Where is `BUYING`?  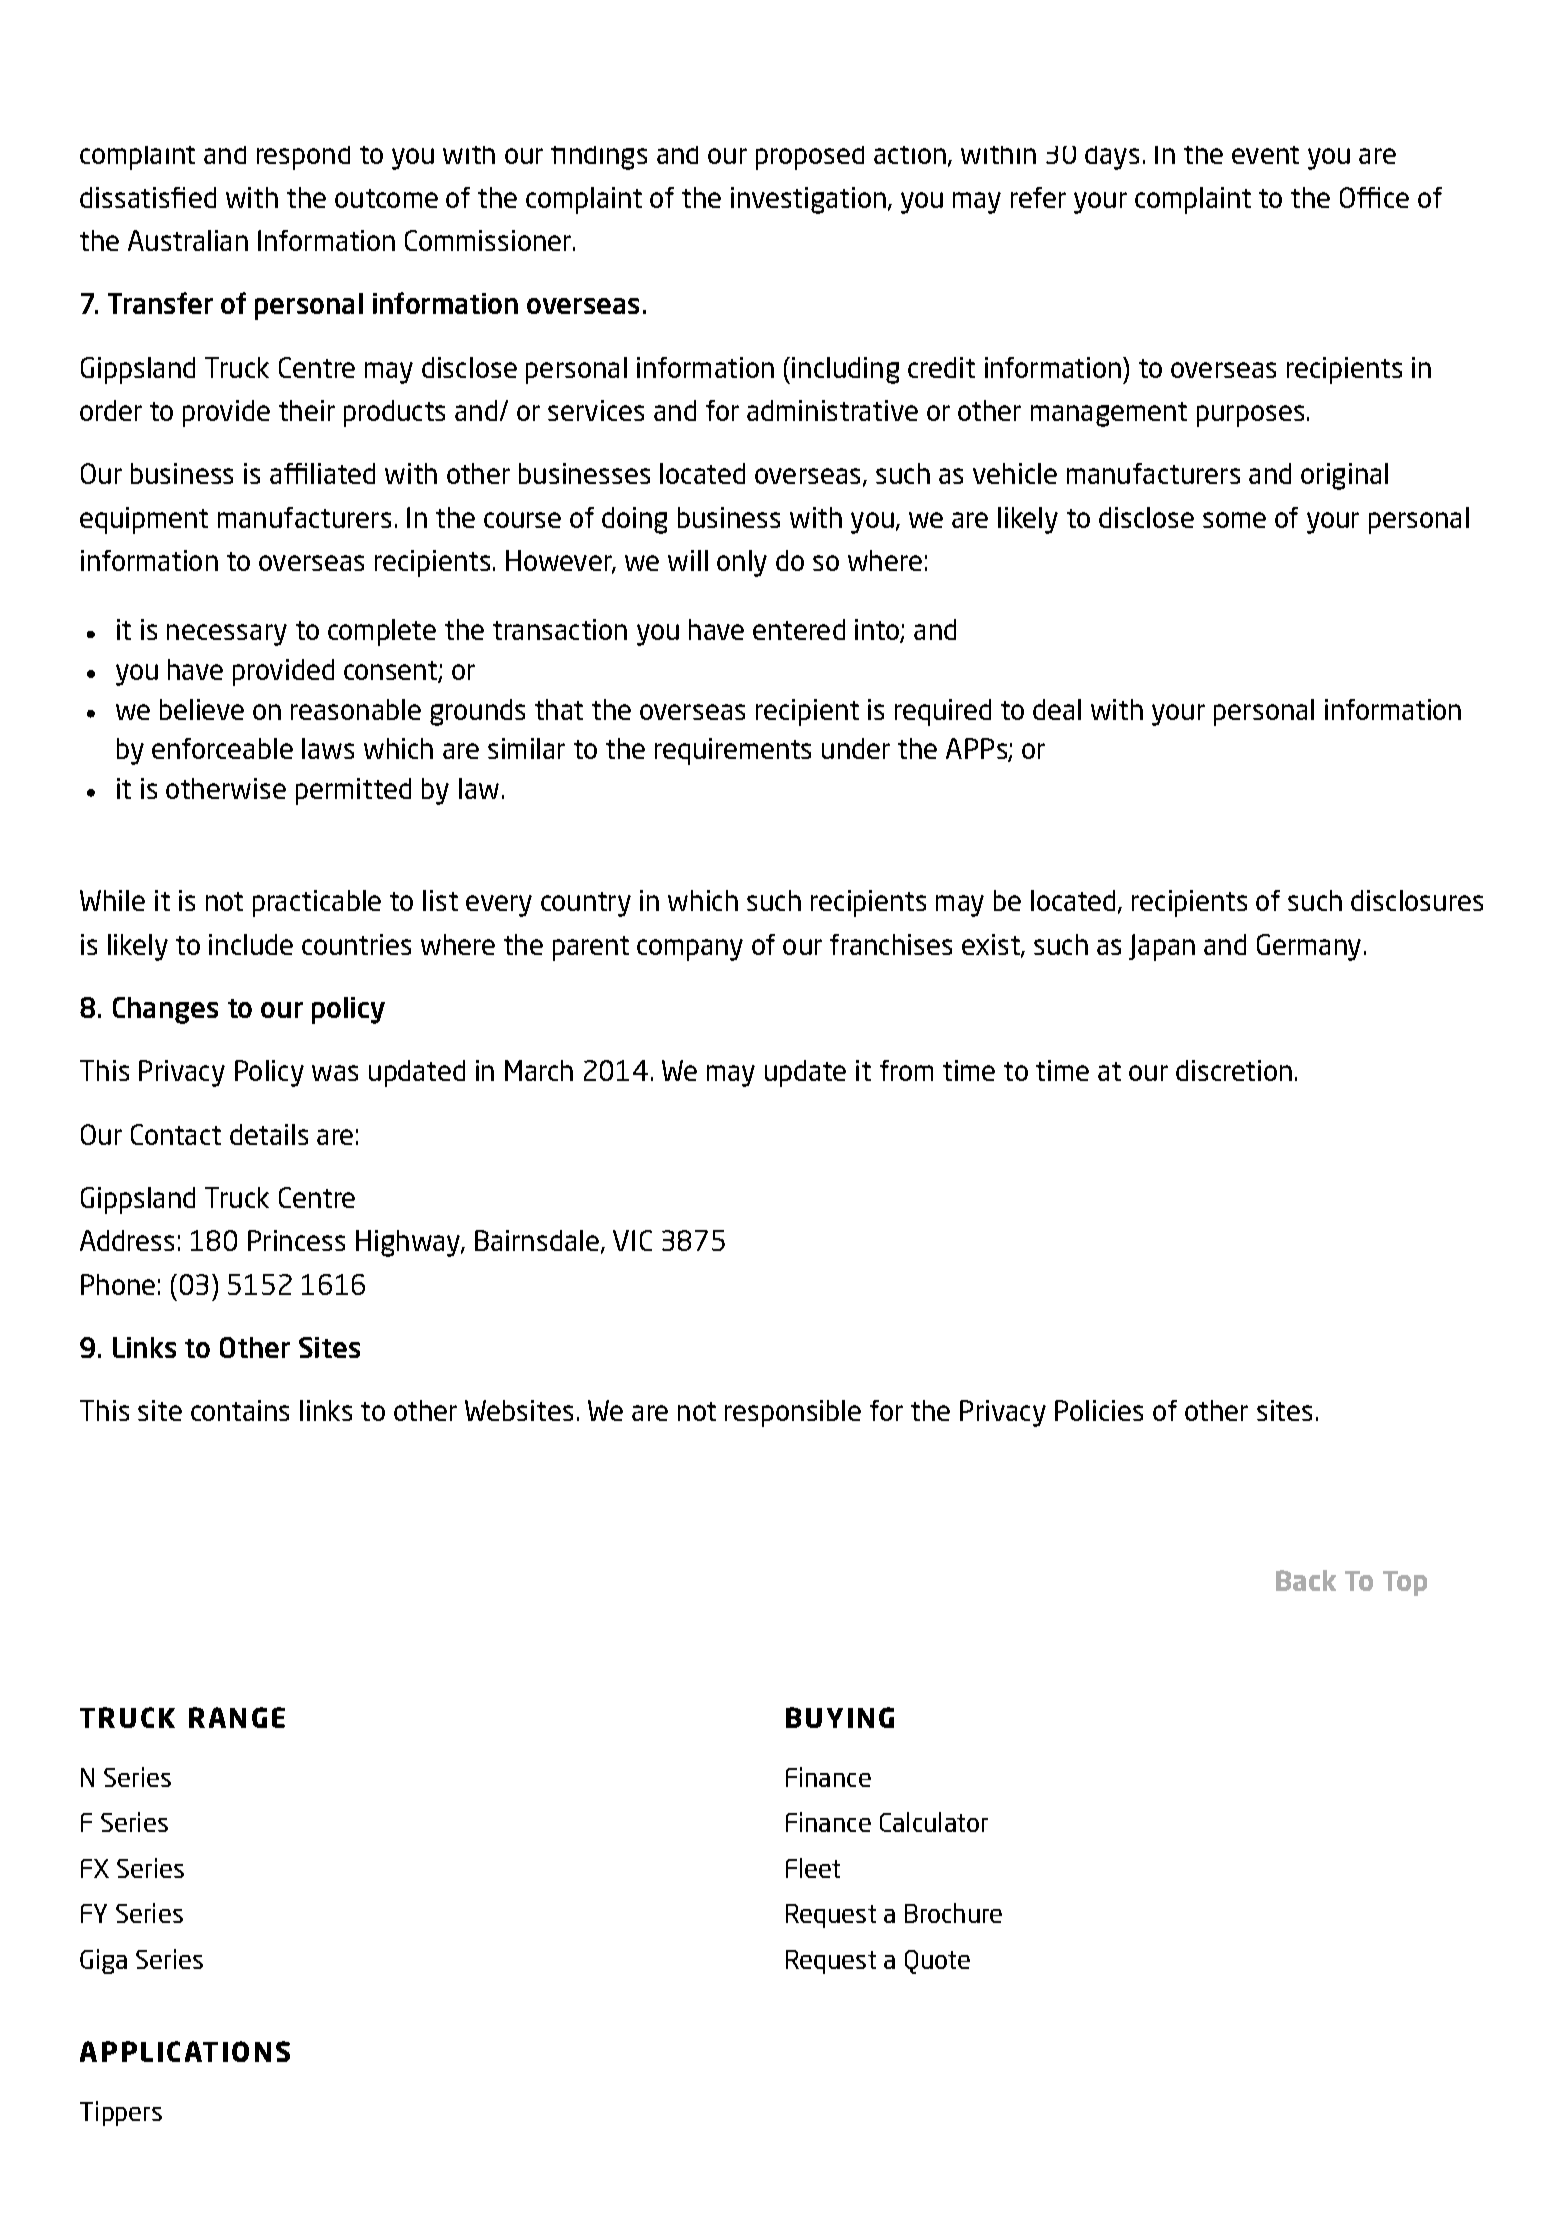
BUYING is located at coordinates (840, 1717).
